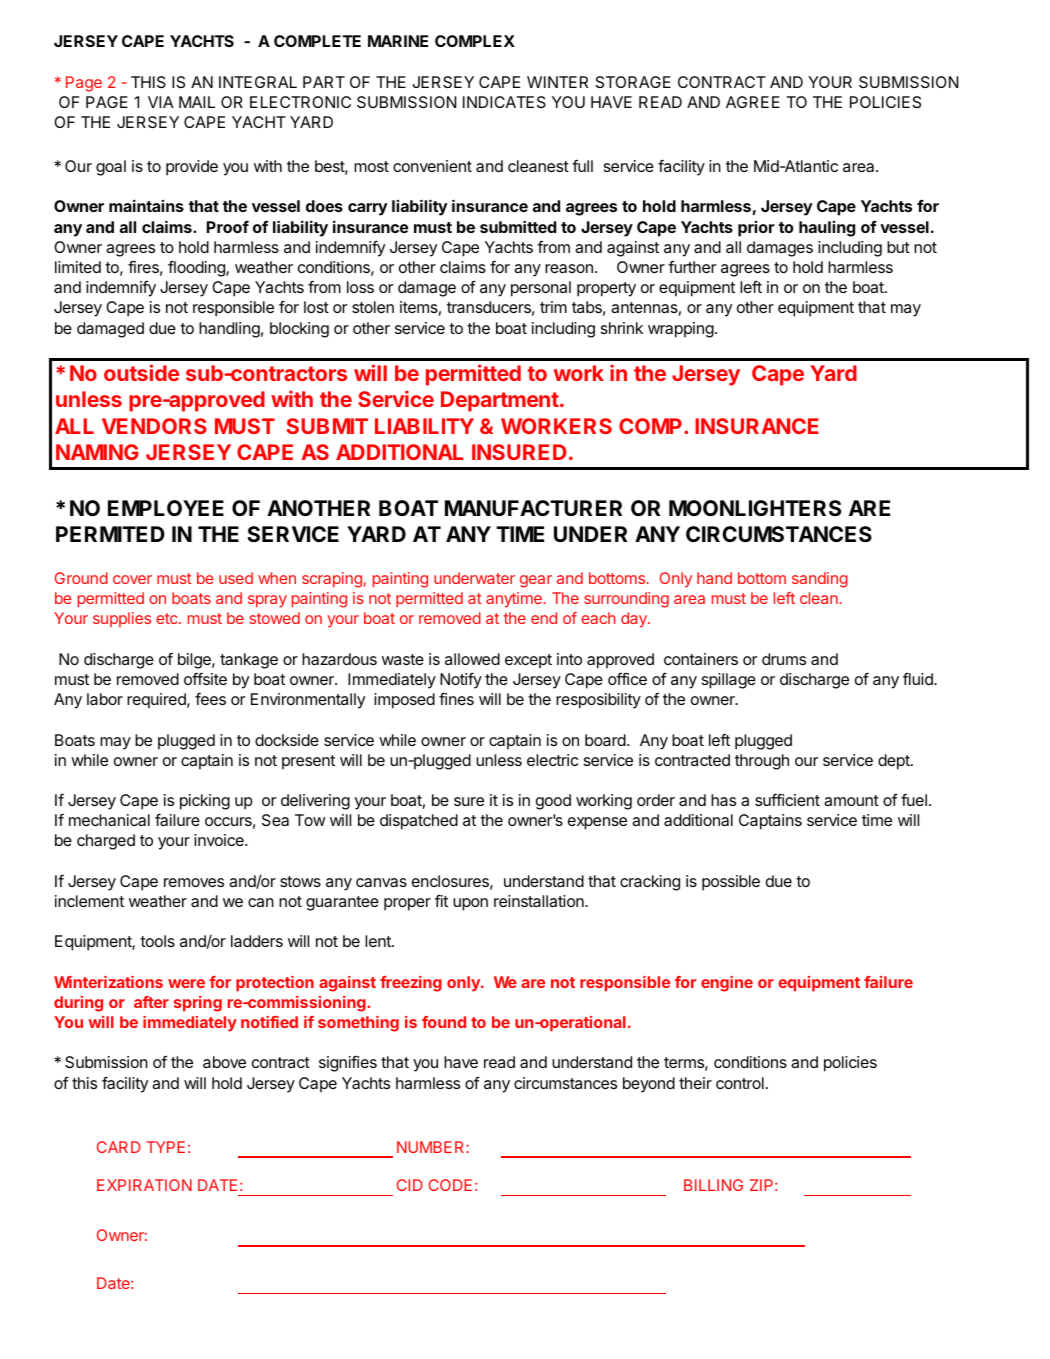 The image size is (1050, 1359). What do you see at coordinates (713, 1185) in the page?
I see `BILLING` at bounding box center [713, 1185].
